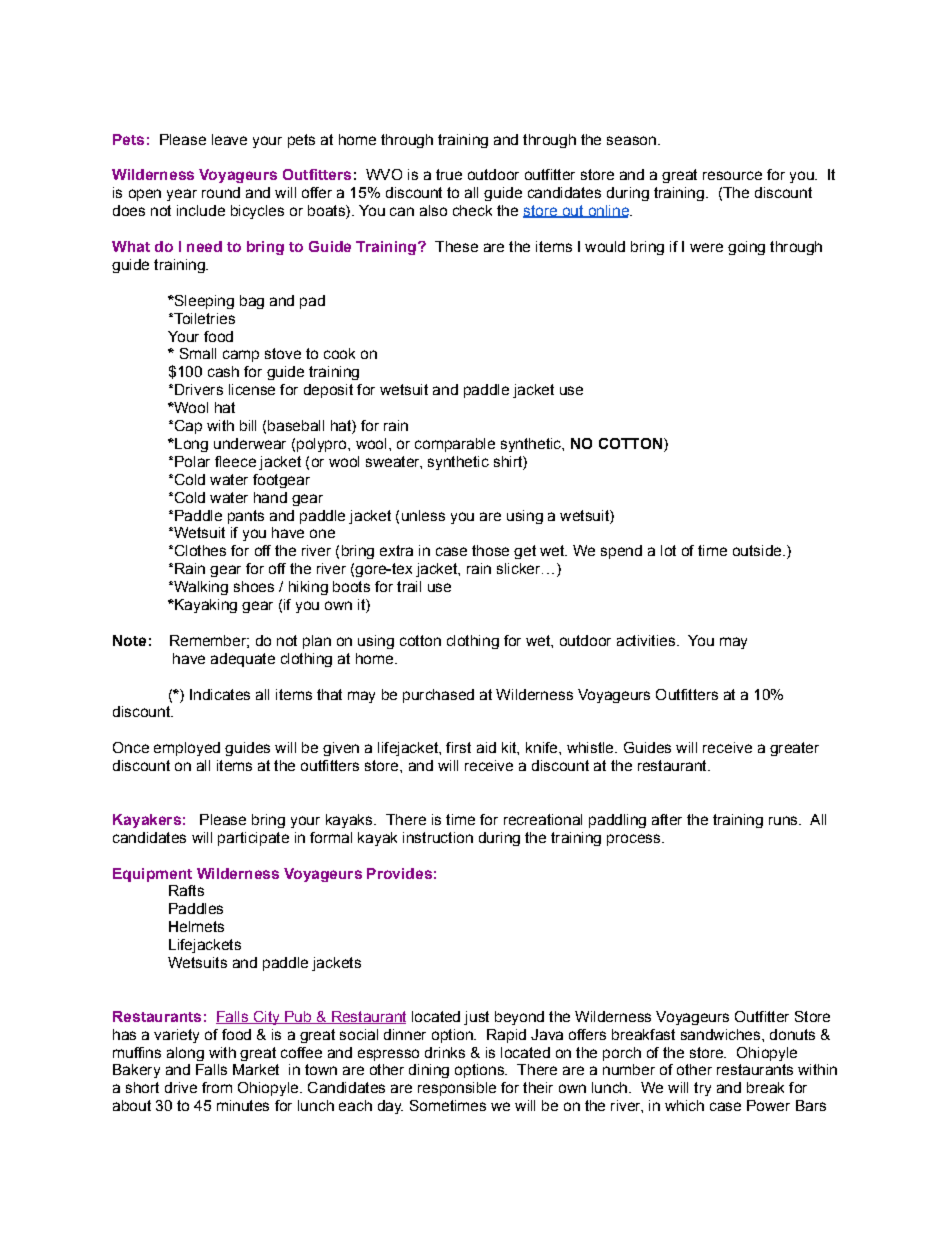 Image resolution: width=952 pixels, height=1233 pixels. I want to click on Polar, so click(192, 461).
